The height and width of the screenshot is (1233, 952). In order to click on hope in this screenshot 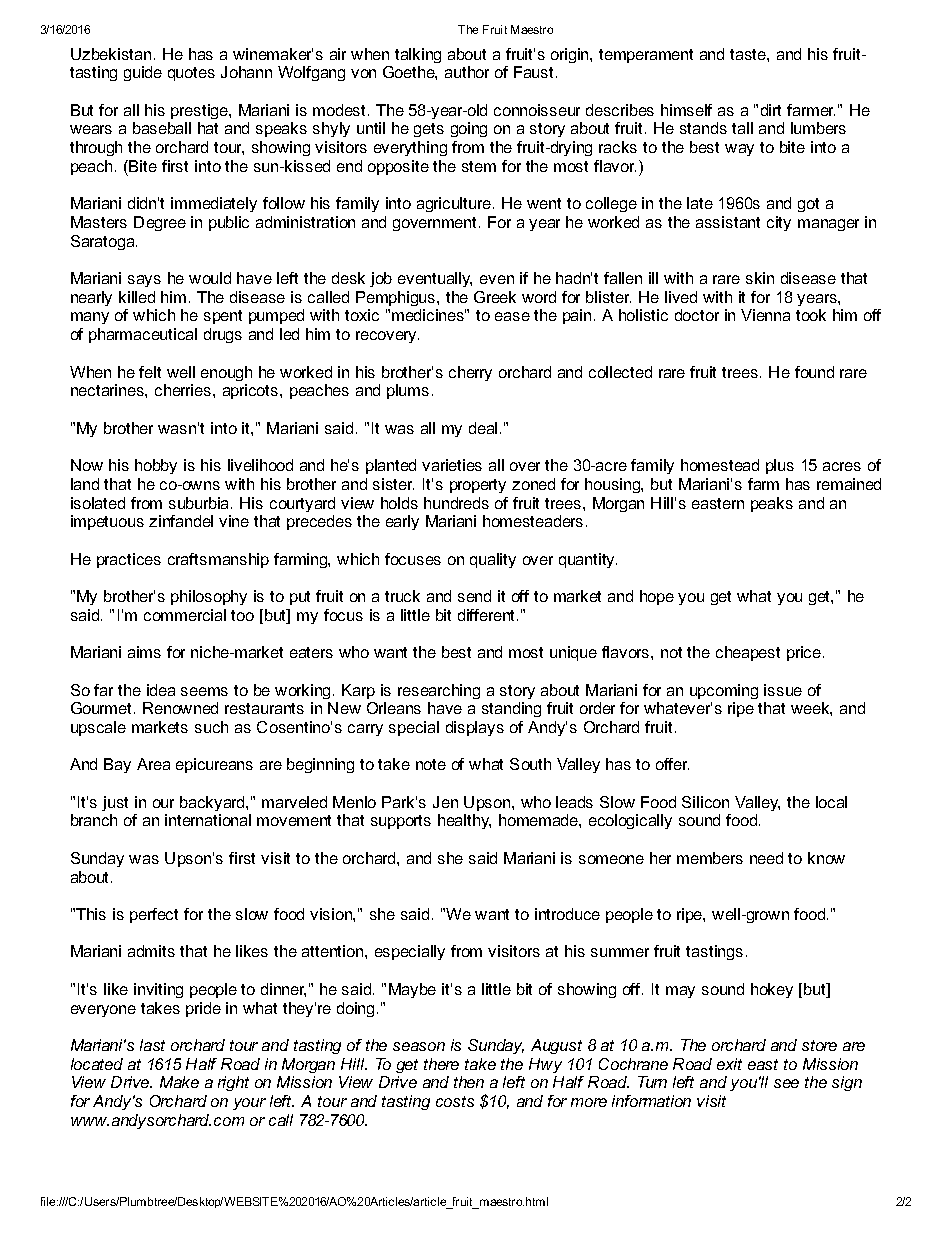, I will do `click(657, 597)`.
